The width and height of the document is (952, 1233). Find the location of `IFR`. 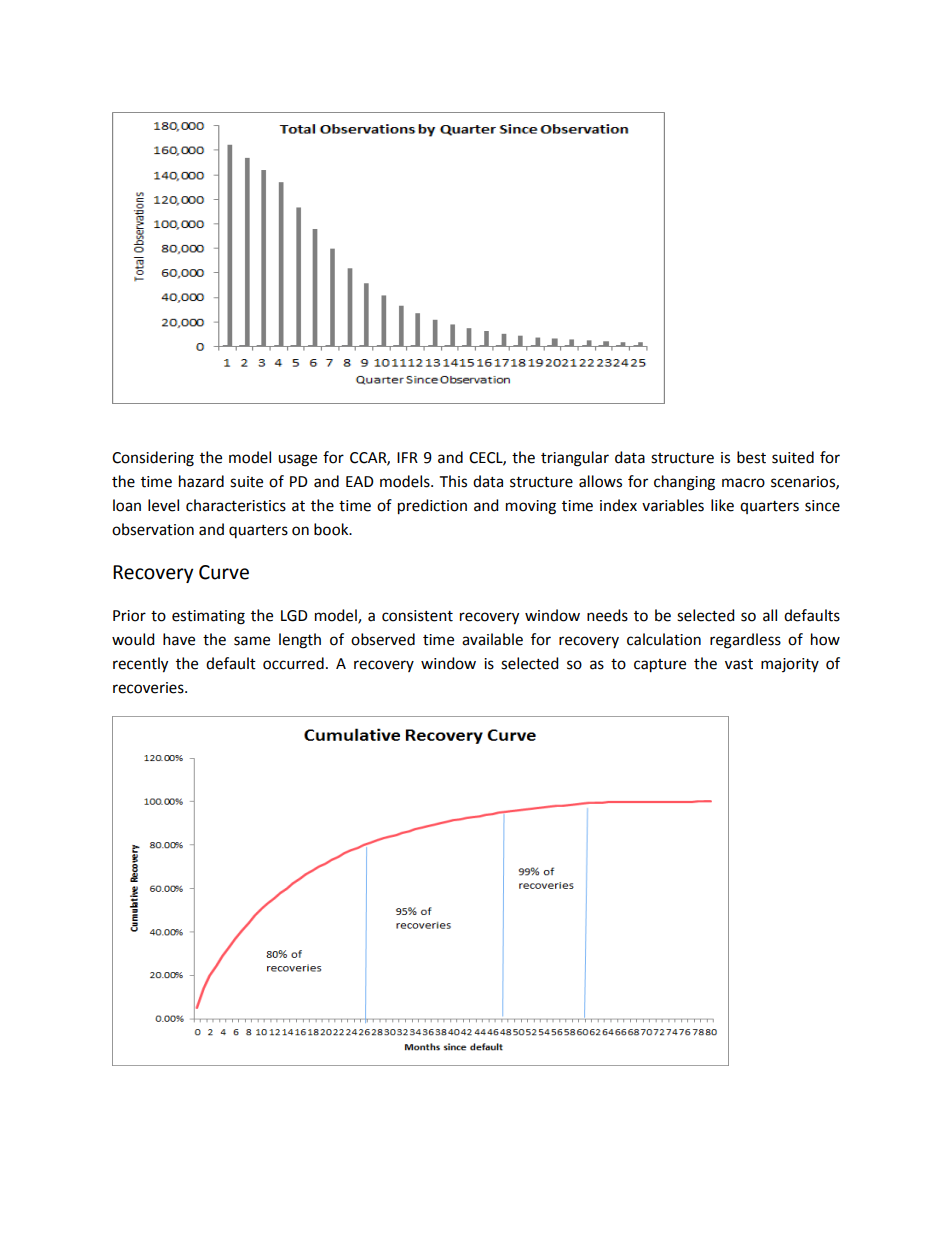

IFR is located at coordinates (407, 457).
